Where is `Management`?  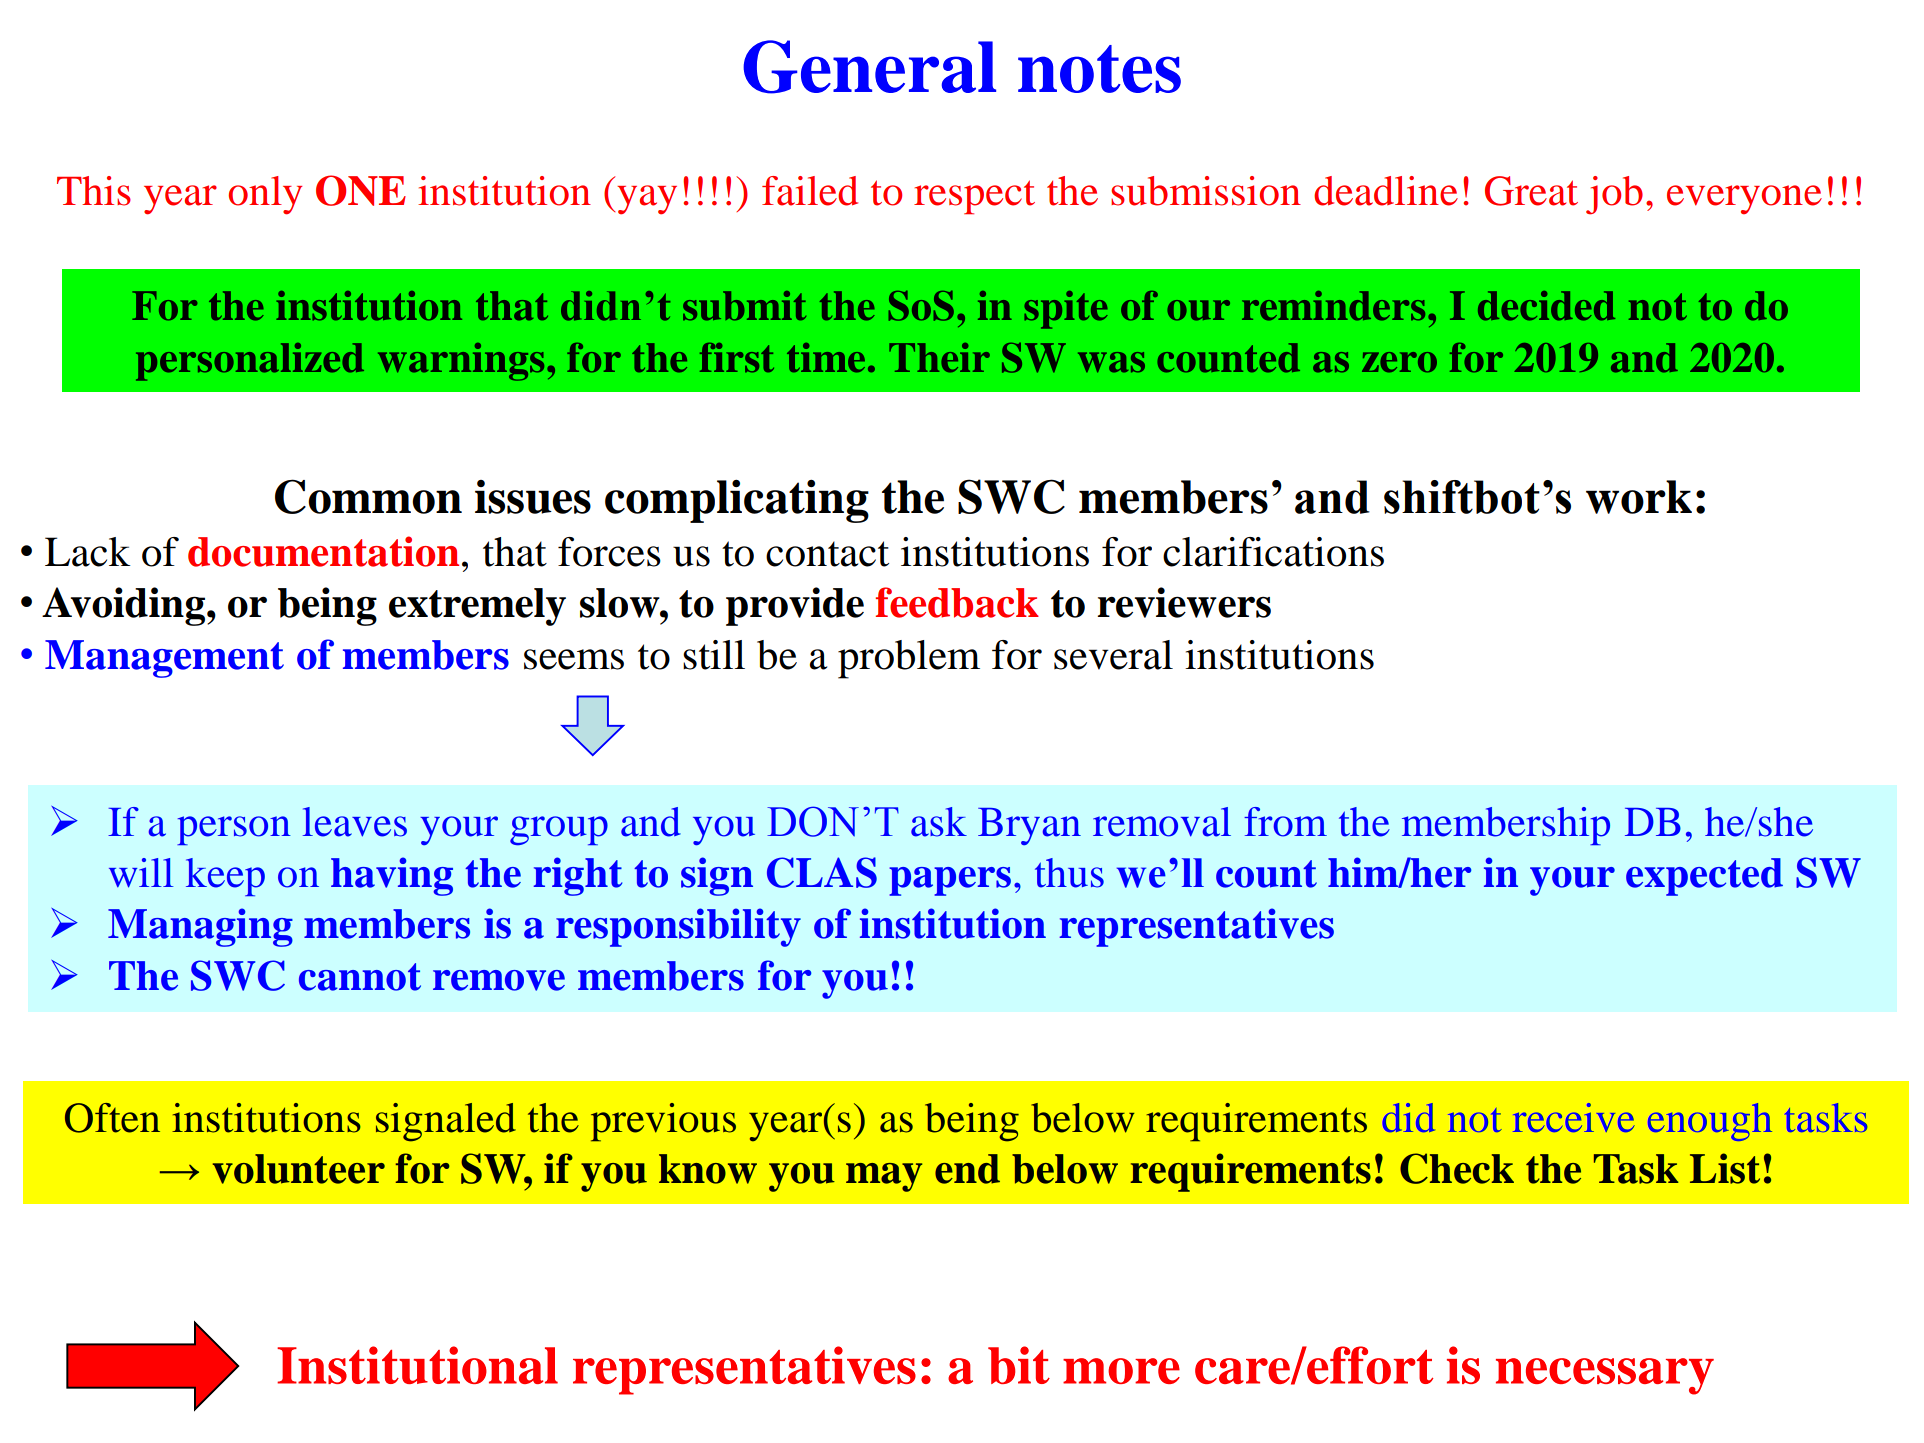 Management is located at coordinates (164, 659).
